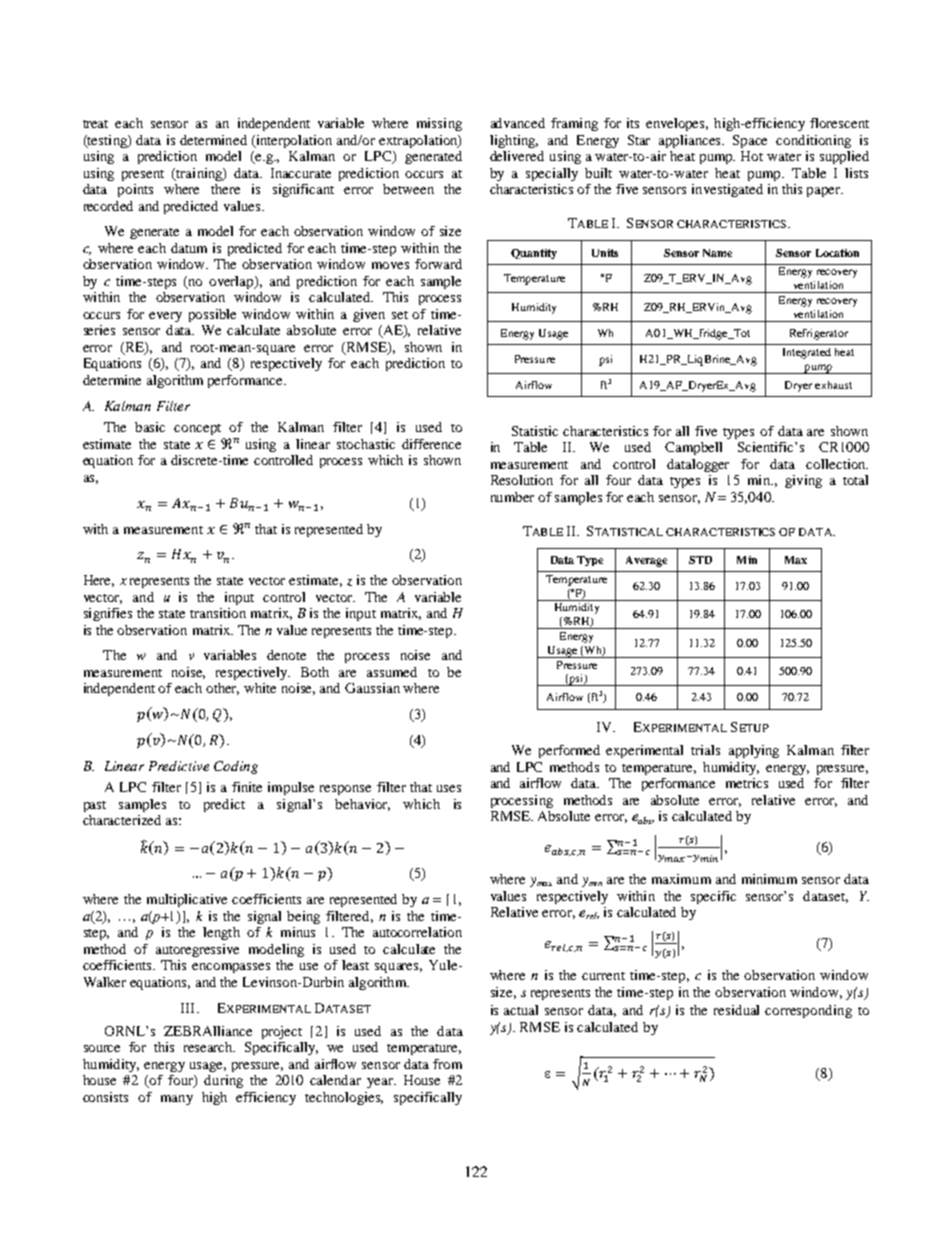  Describe the element at coordinates (447, 1064) in the screenshot. I see `from` at that location.
